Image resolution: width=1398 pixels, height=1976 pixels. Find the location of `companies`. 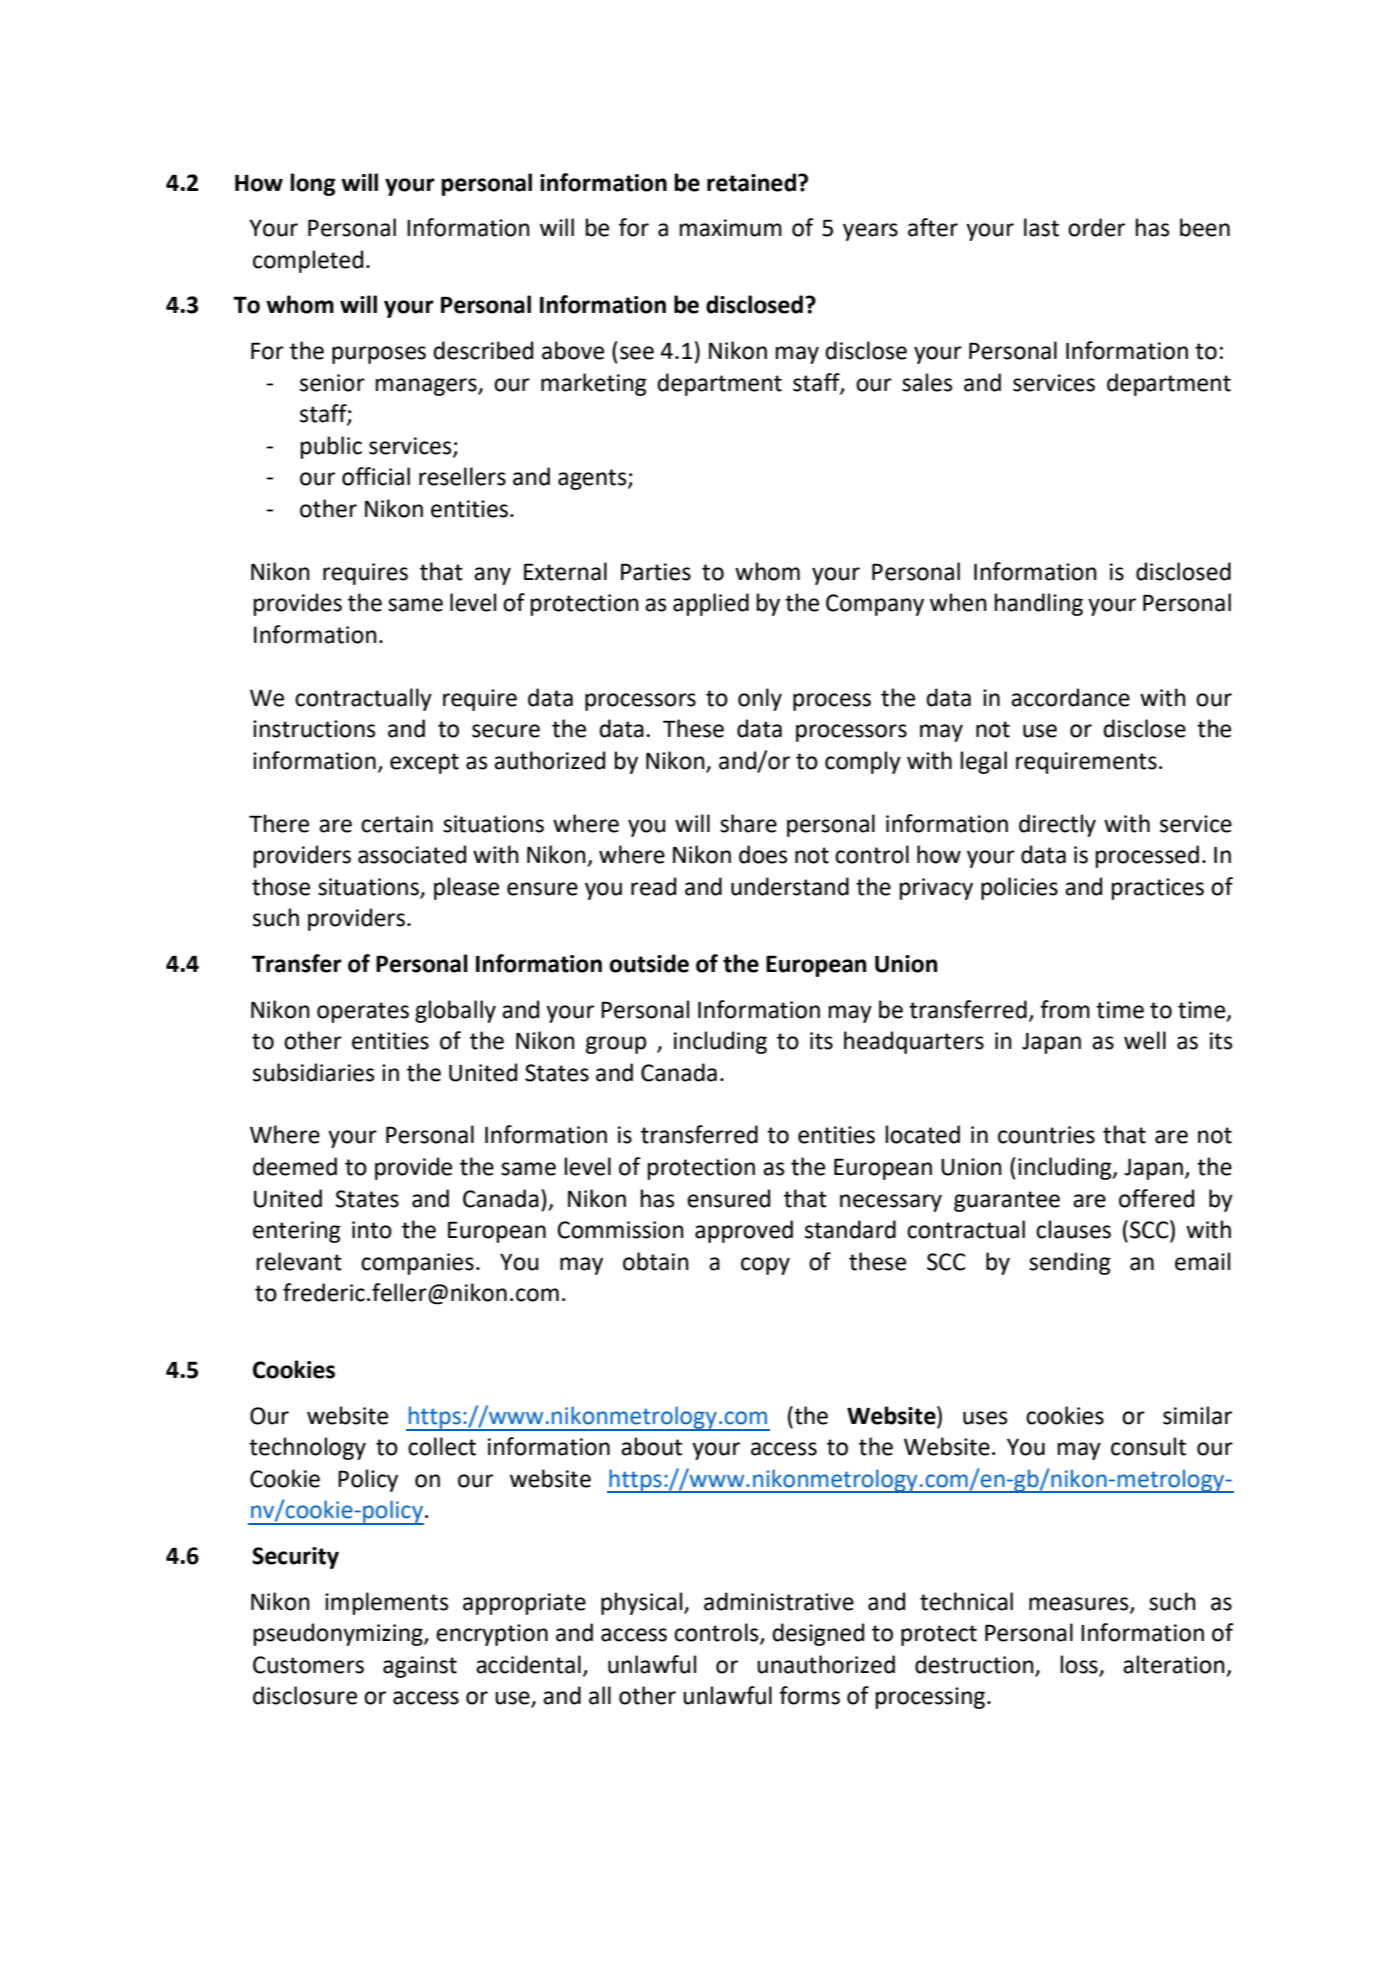

companies is located at coordinates (417, 1264).
